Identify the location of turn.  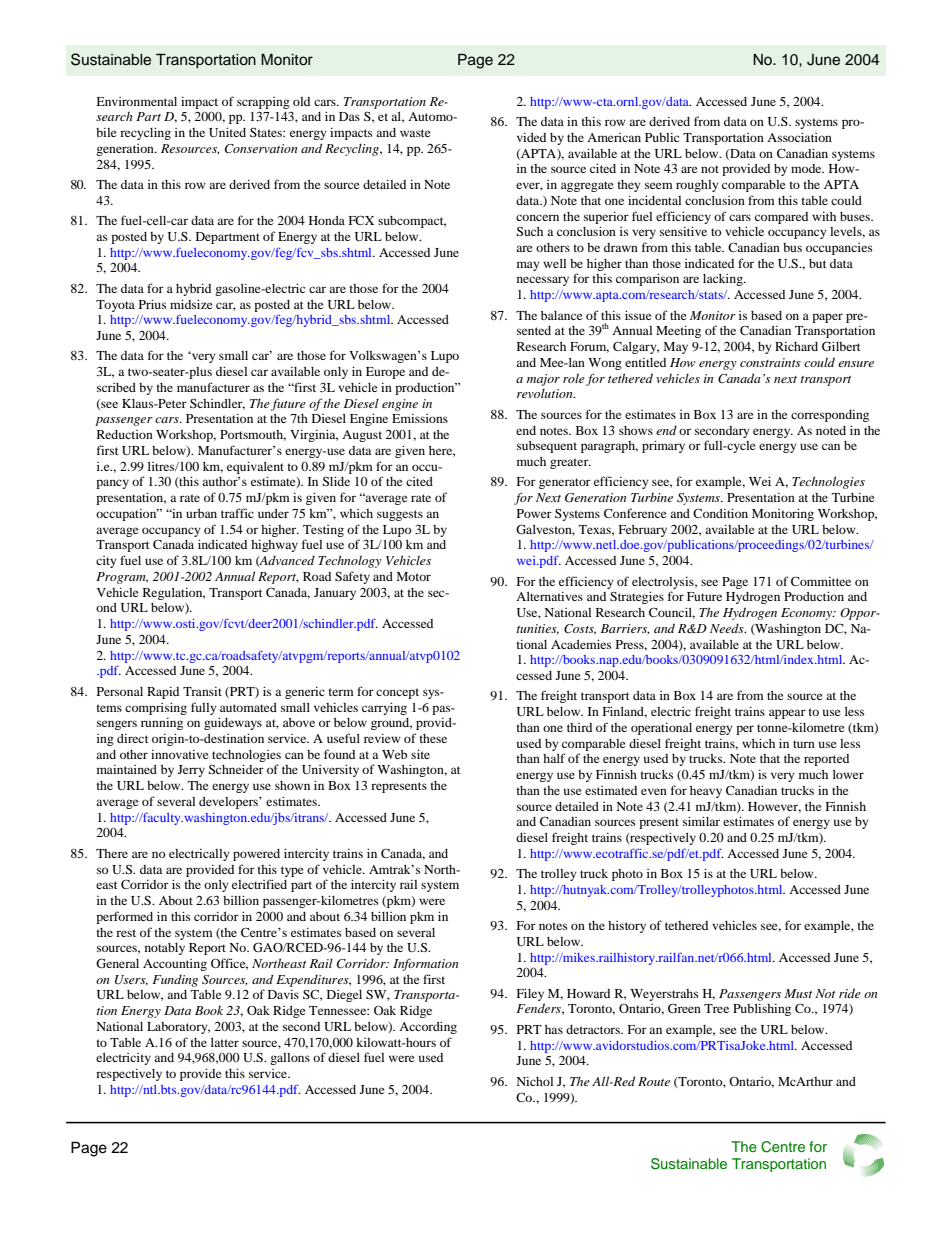
(804, 744).
